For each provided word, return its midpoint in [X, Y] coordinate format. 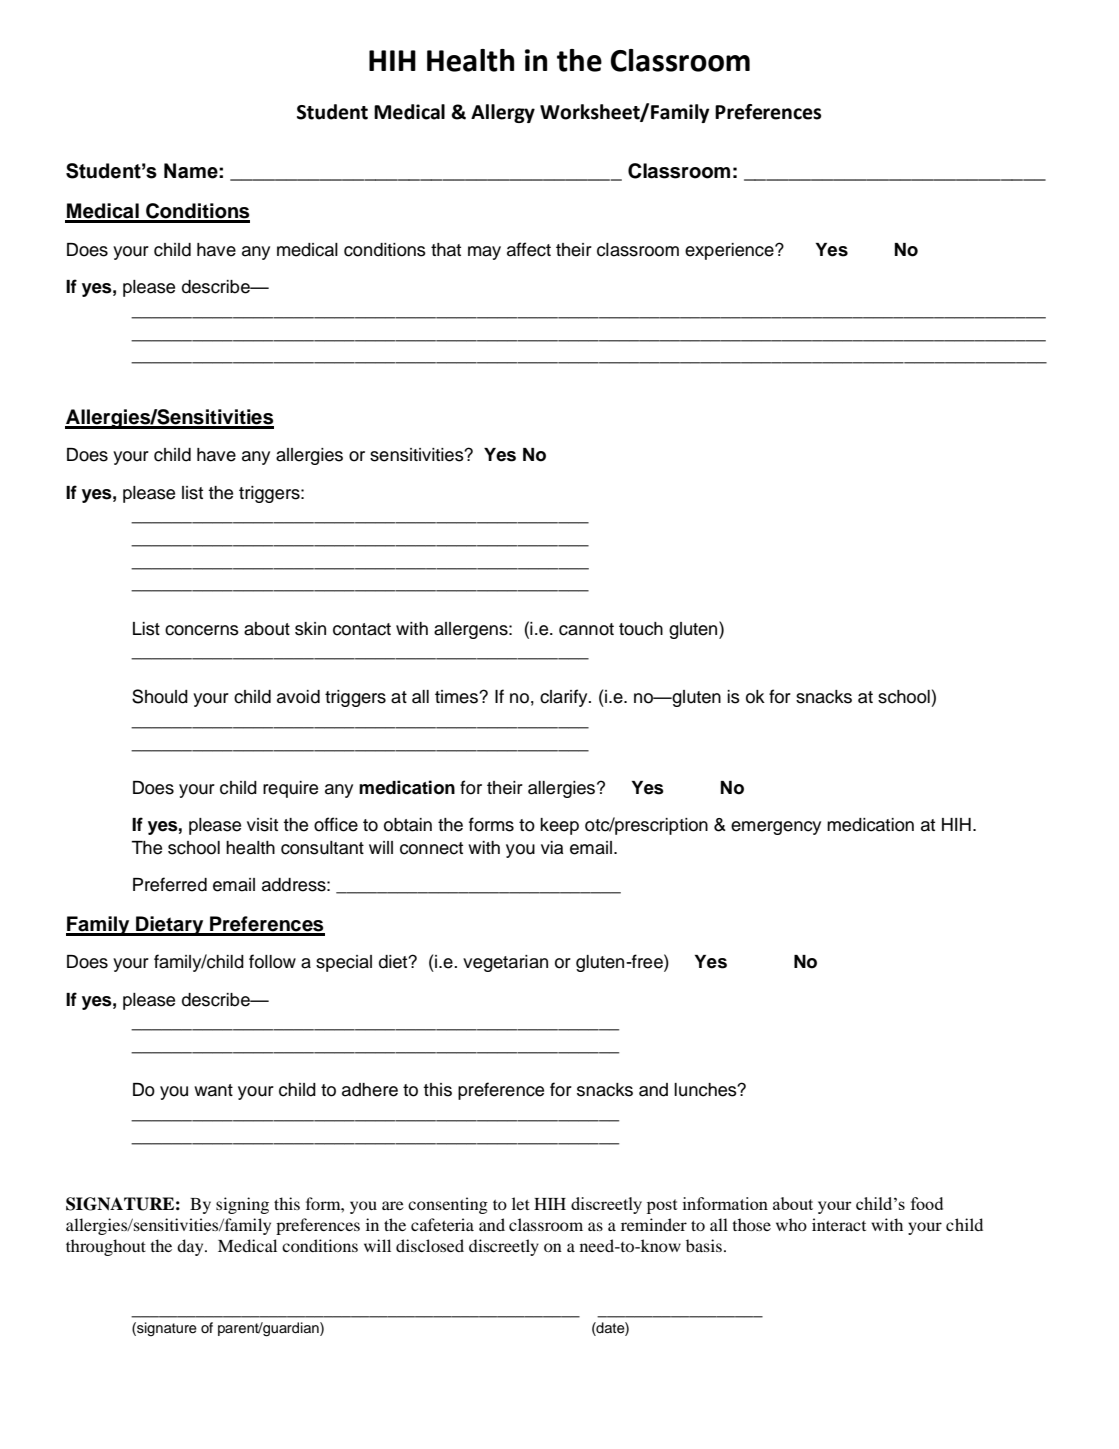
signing [242, 1205]
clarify [565, 698]
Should [160, 696]
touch [641, 629]
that [446, 250]
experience [730, 251]
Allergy [503, 113]
